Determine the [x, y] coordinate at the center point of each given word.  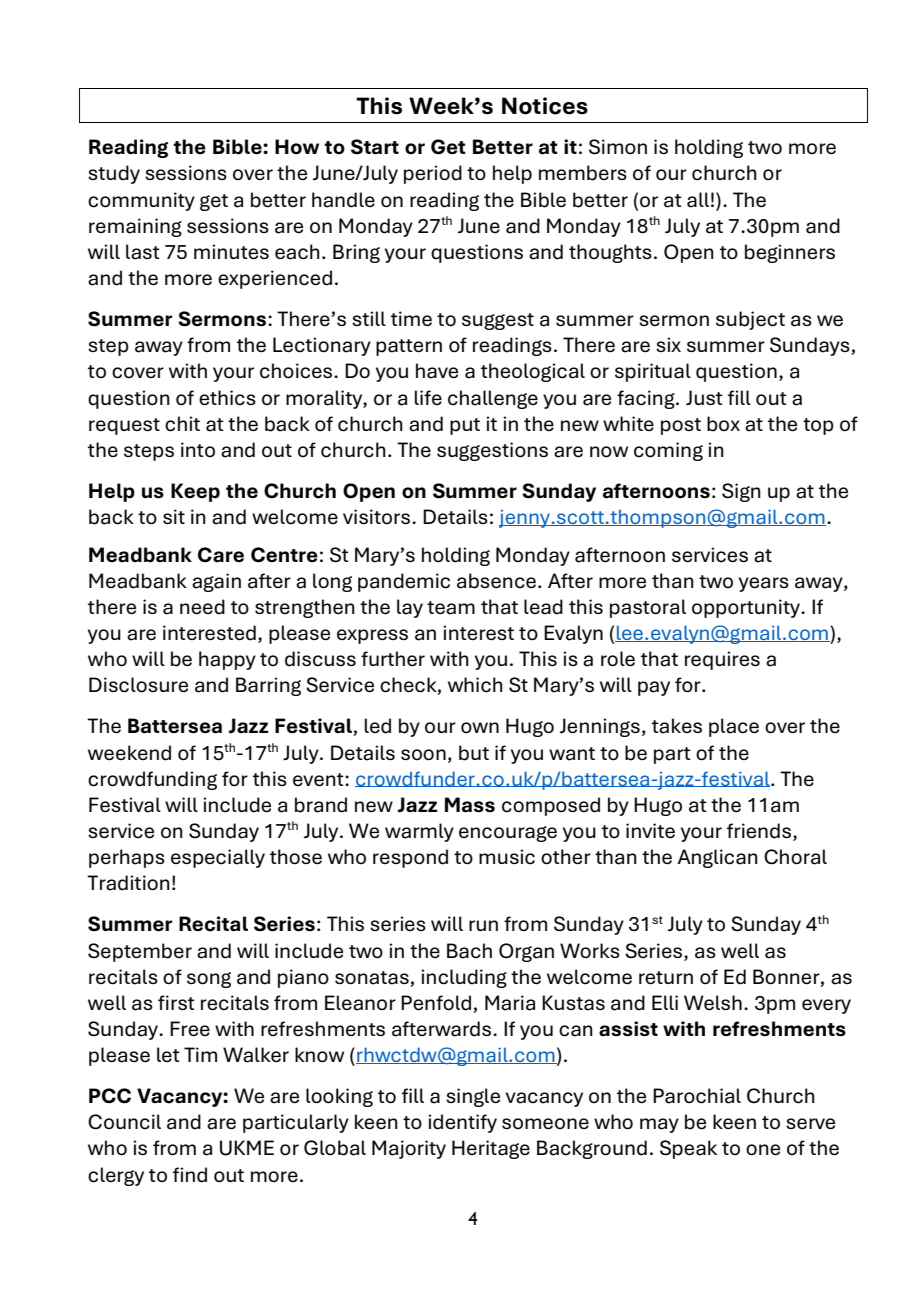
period [433, 174]
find [190, 1175]
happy [227, 660]
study [114, 174]
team [451, 608]
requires [722, 660]
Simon [618, 147]
